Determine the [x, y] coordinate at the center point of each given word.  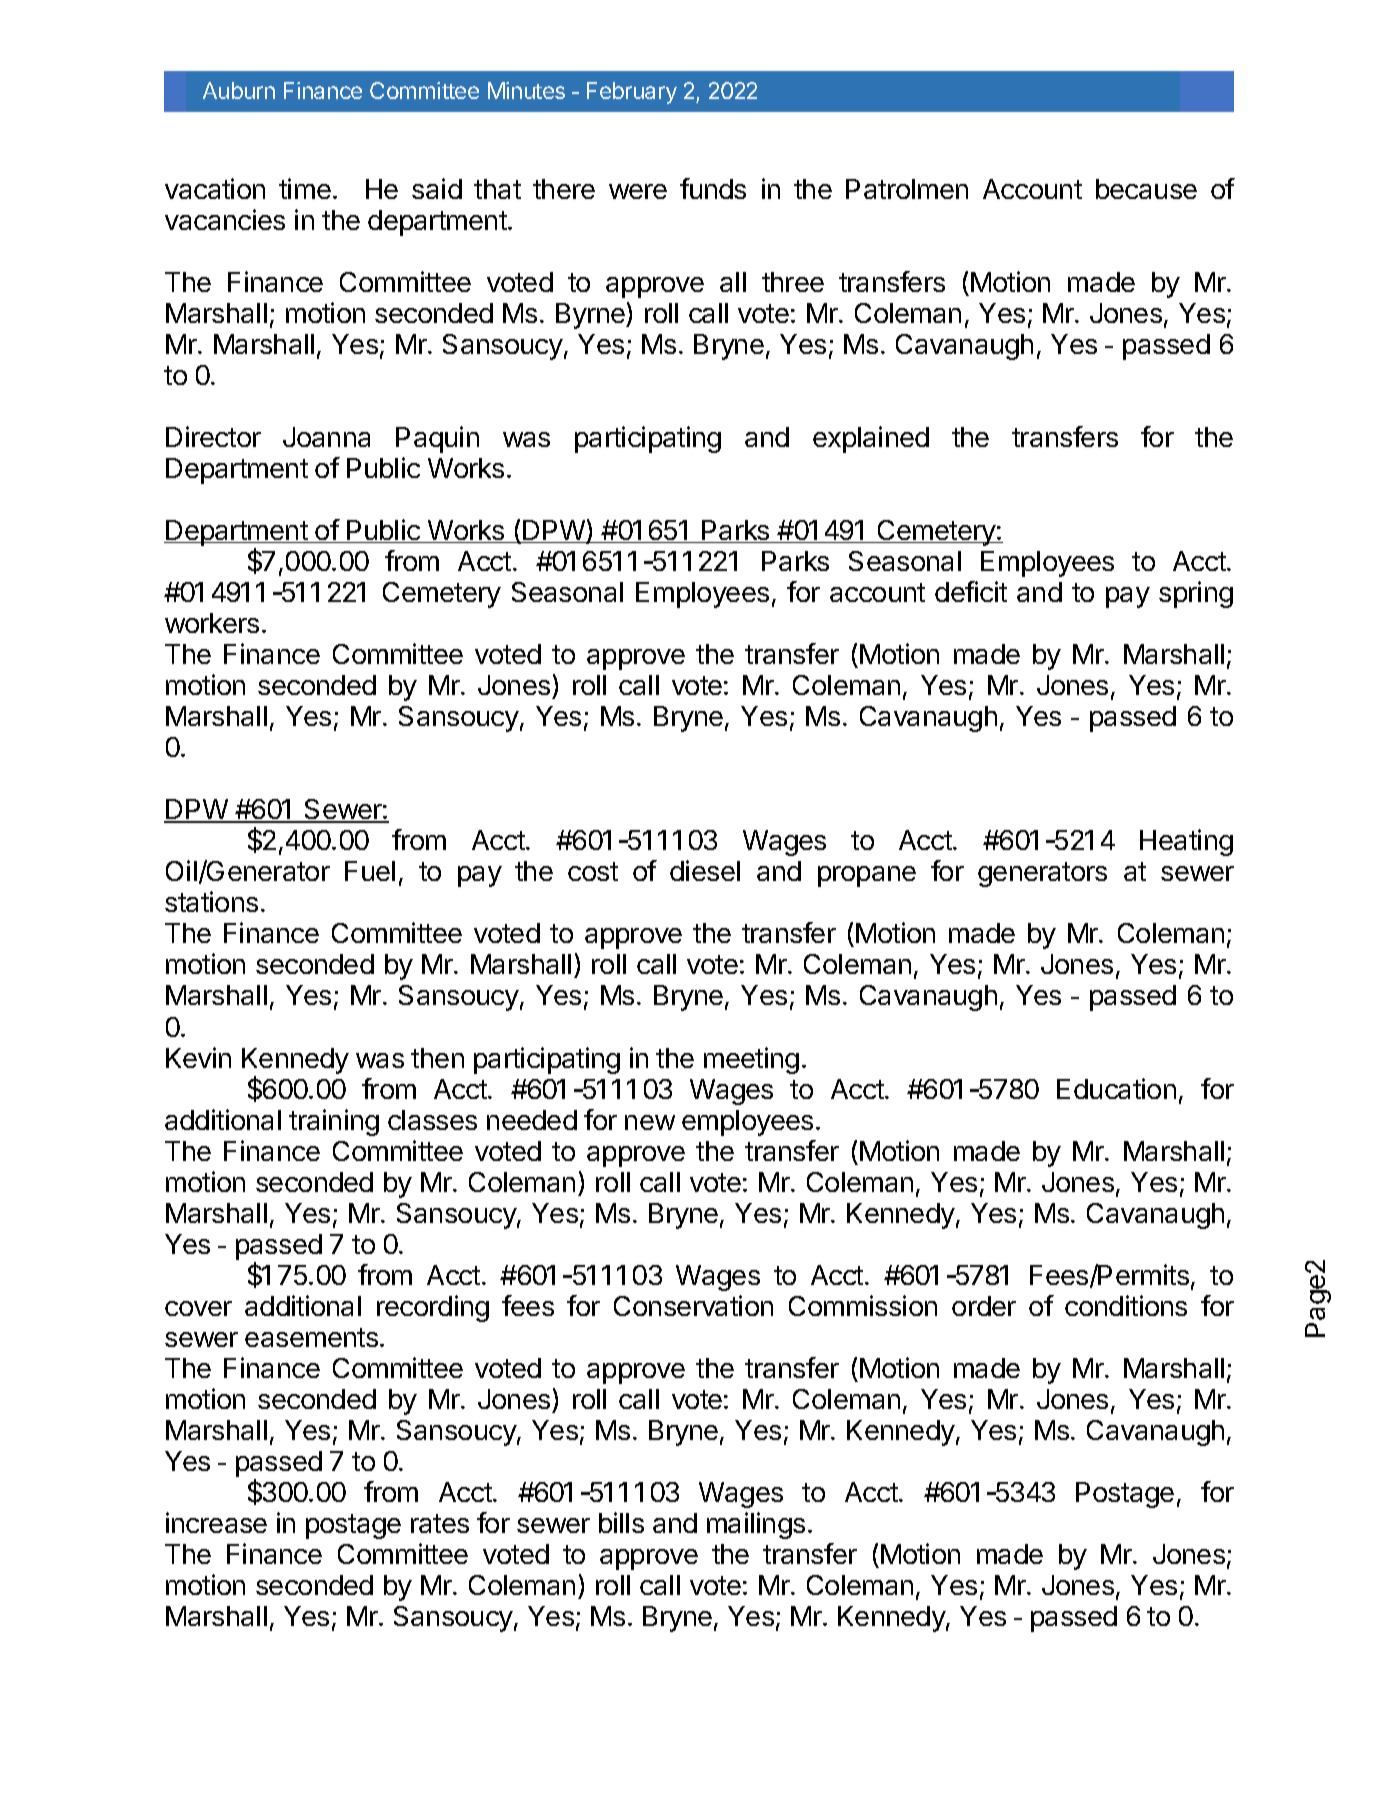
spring [1196, 594]
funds [713, 188]
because [1146, 189]
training [334, 1122]
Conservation [693, 1305]
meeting [754, 1060]
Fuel [370, 871]
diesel [705, 870]
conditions [1126, 1305]
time [307, 188]
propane [867, 876]
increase [216, 1522]
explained [871, 439]
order [984, 1306]
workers [215, 623]
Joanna [326, 437]
